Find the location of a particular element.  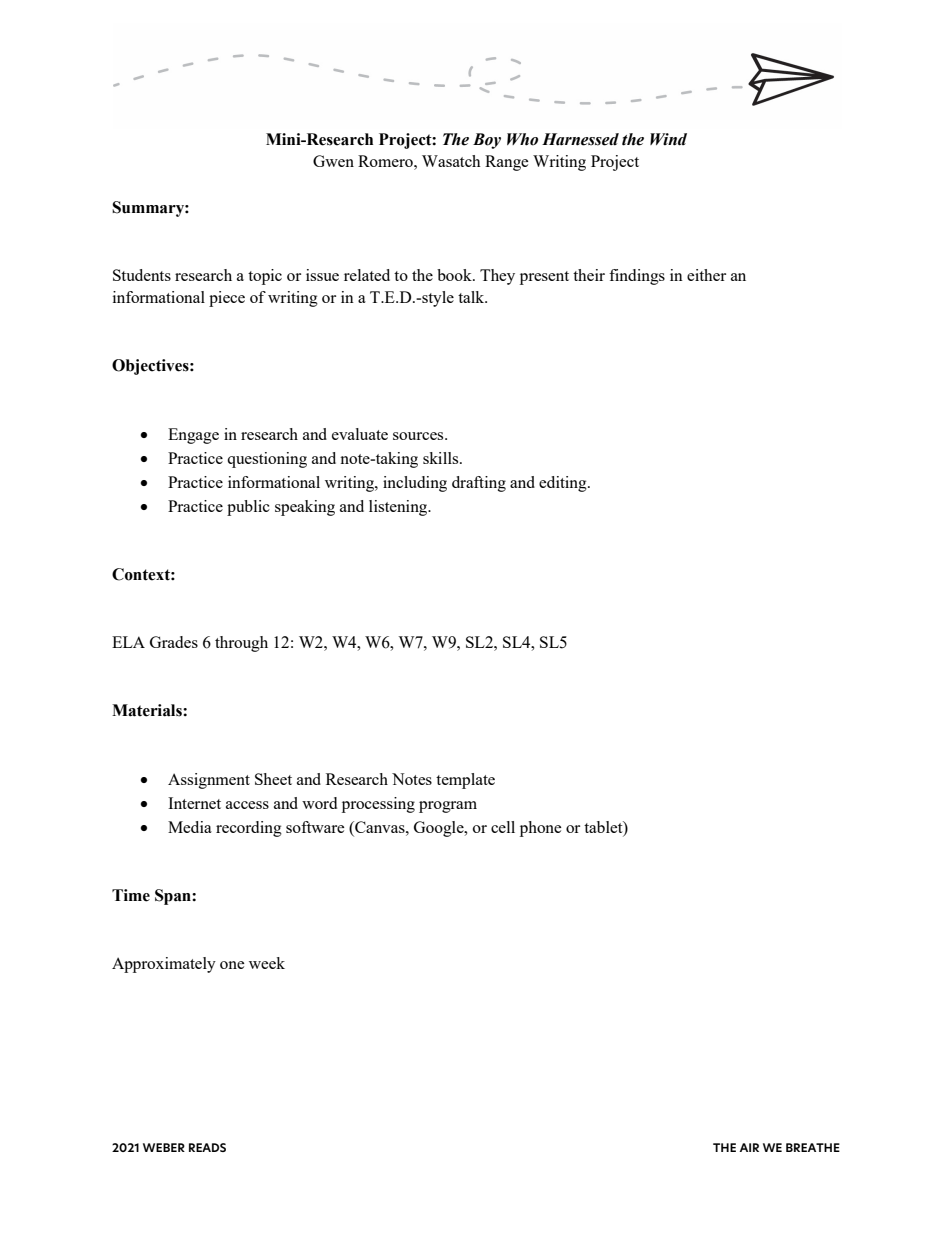

either is located at coordinates (706, 275).
